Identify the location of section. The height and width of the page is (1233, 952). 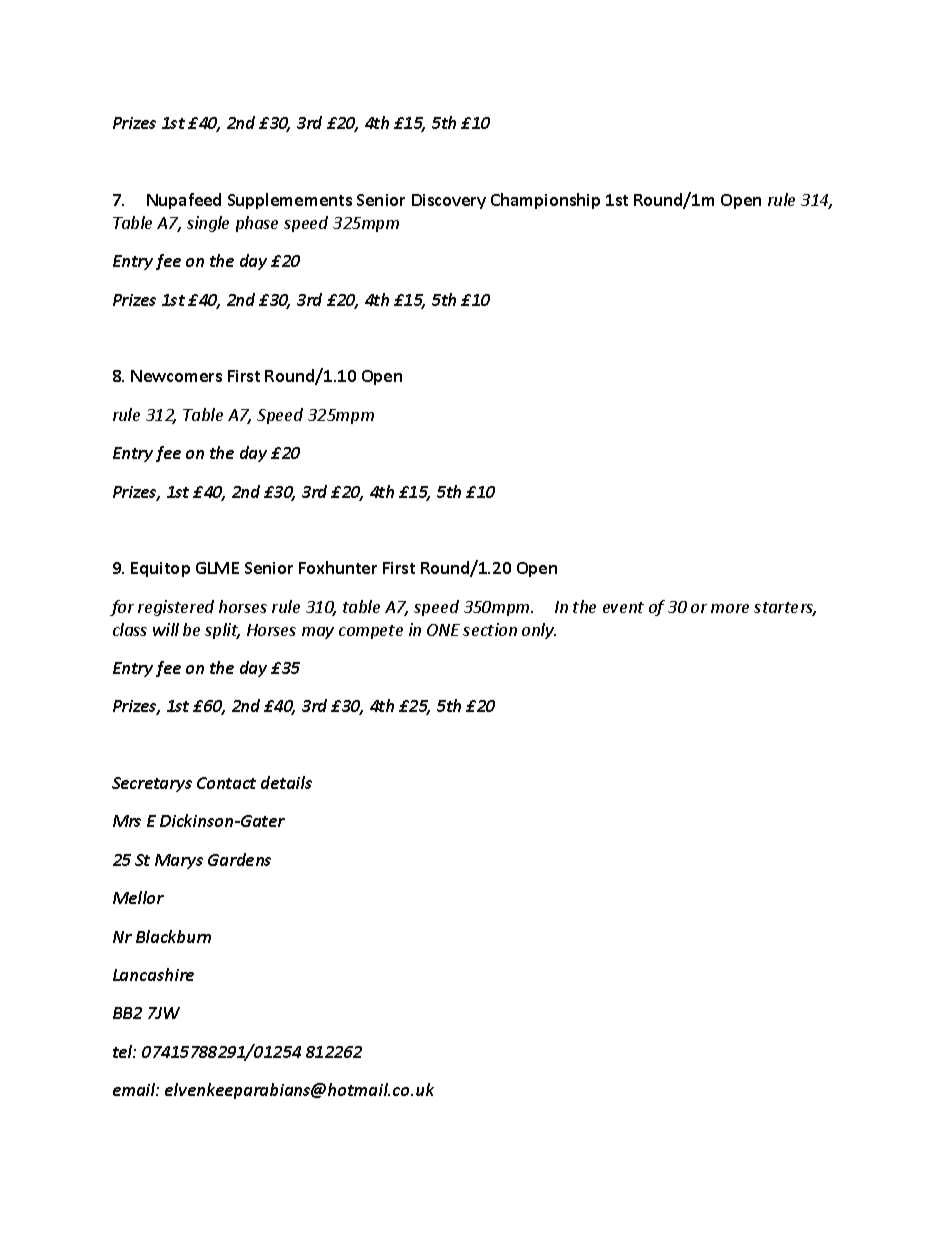
(490, 629).
